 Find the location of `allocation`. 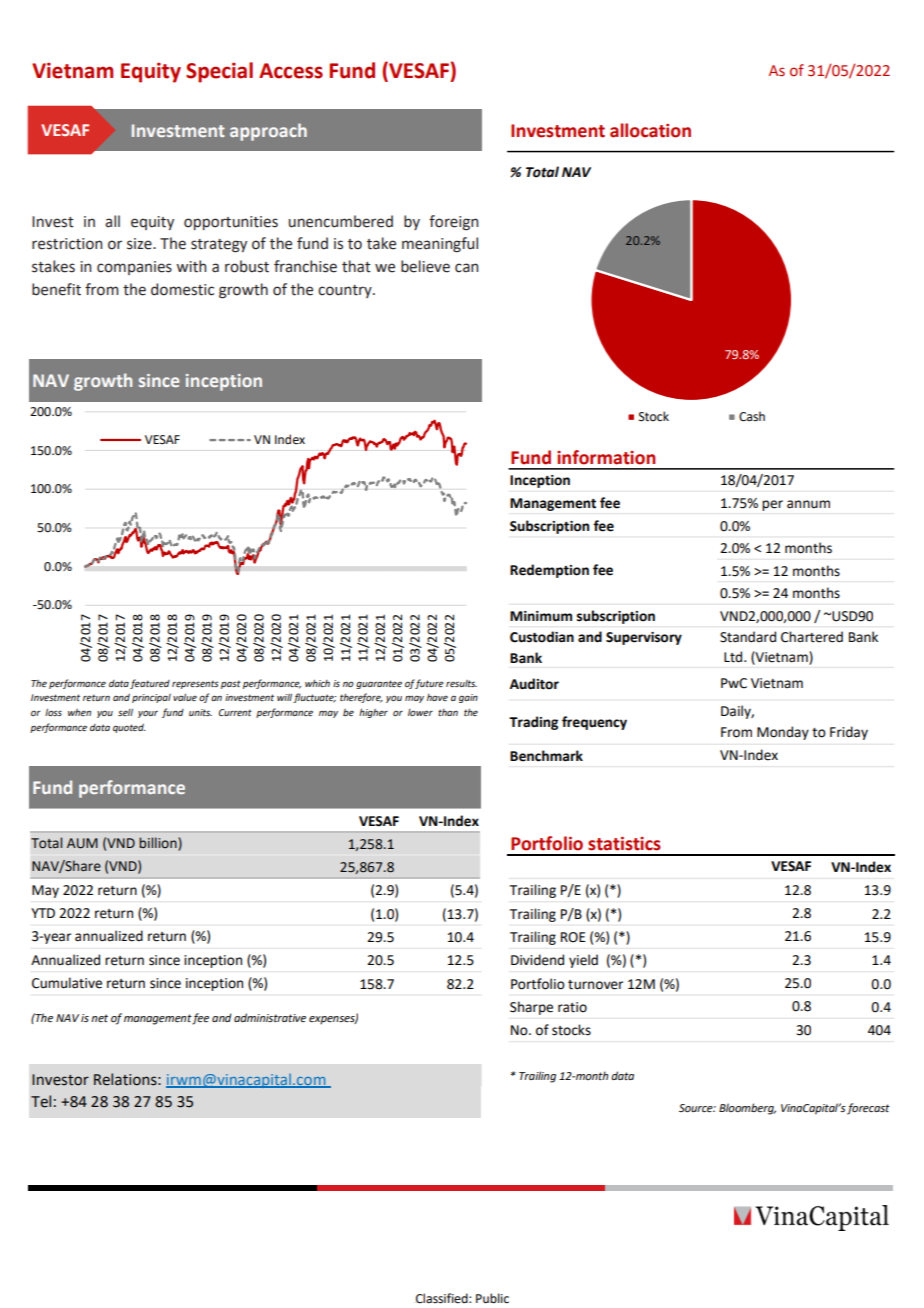

allocation is located at coordinates (650, 130).
